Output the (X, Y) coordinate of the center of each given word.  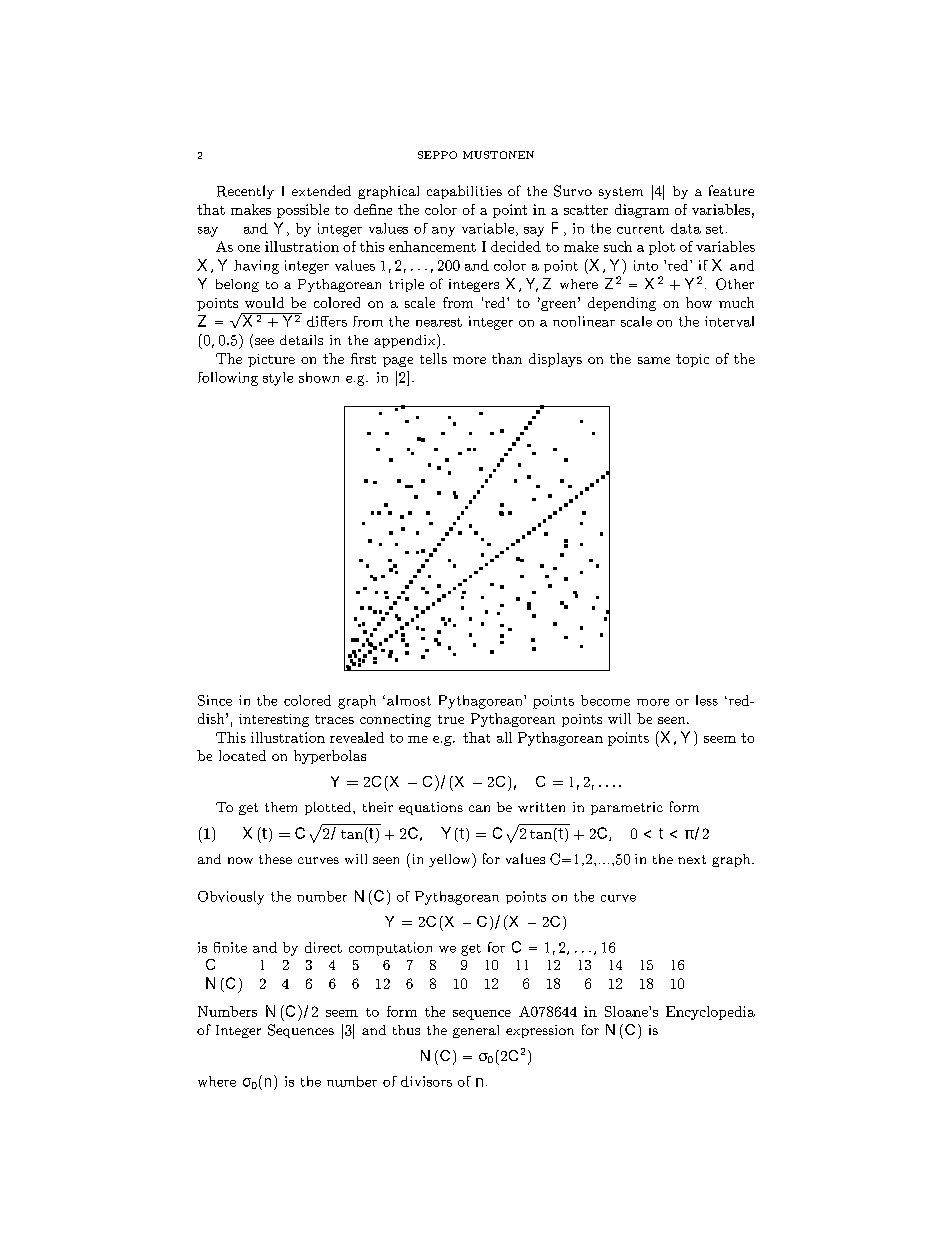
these (275, 859)
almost (409, 700)
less (707, 700)
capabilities (464, 192)
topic (692, 360)
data (686, 228)
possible (303, 211)
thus (406, 1030)
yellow (451, 860)
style (278, 379)
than (507, 358)
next (692, 859)
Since (215, 700)
